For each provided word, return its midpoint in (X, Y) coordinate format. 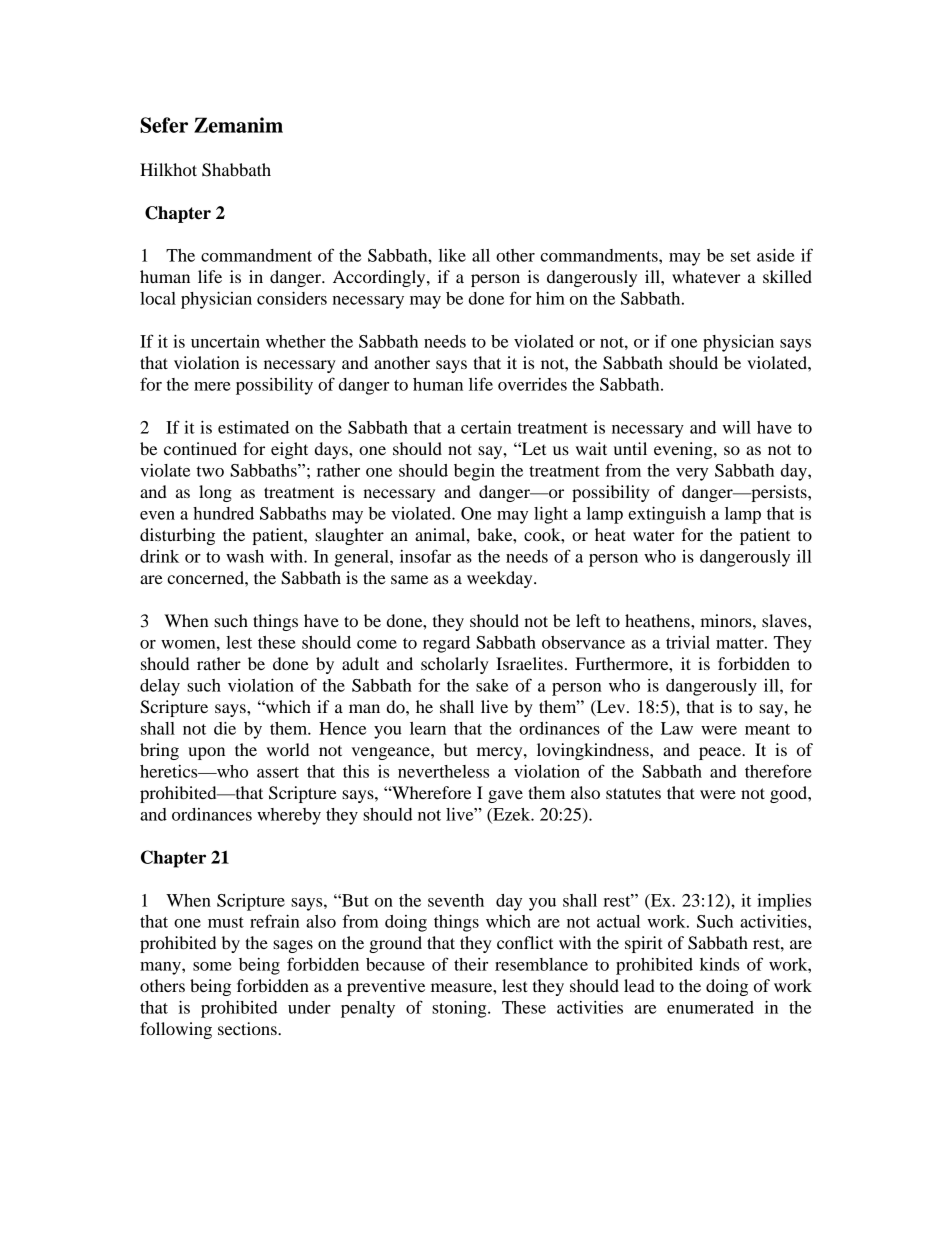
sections (248, 1028)
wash (245, 556)
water (654, 535)
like (452, 255)
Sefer (164, 125)
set (741, 256)
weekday (501, 579)
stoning (460, 1009)
